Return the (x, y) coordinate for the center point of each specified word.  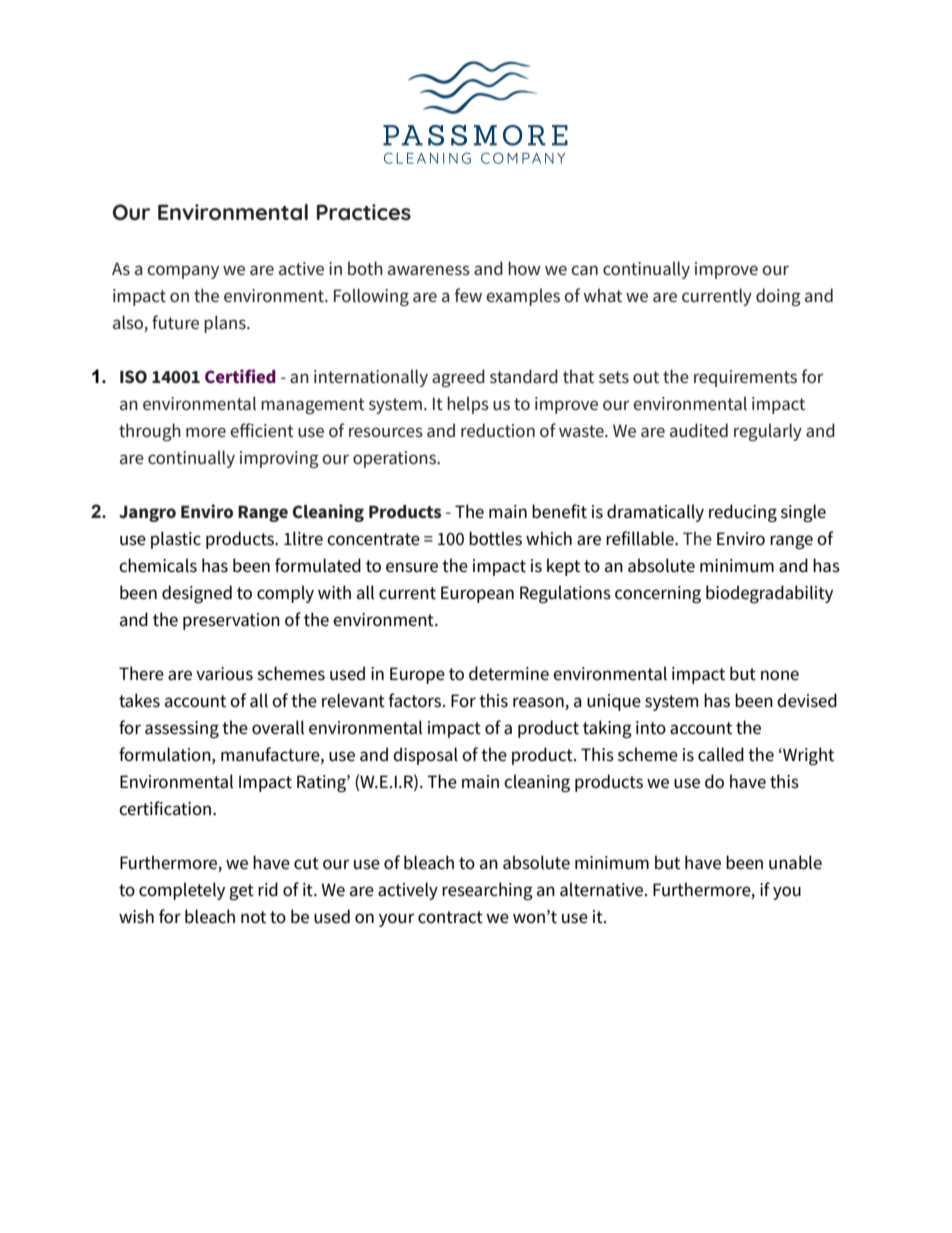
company (183, 272)
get (241, 892)
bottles (495, 538)
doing (778, 297)
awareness (429, 270)
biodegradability (769, 594)
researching (487, 891)
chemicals (158, 565)
